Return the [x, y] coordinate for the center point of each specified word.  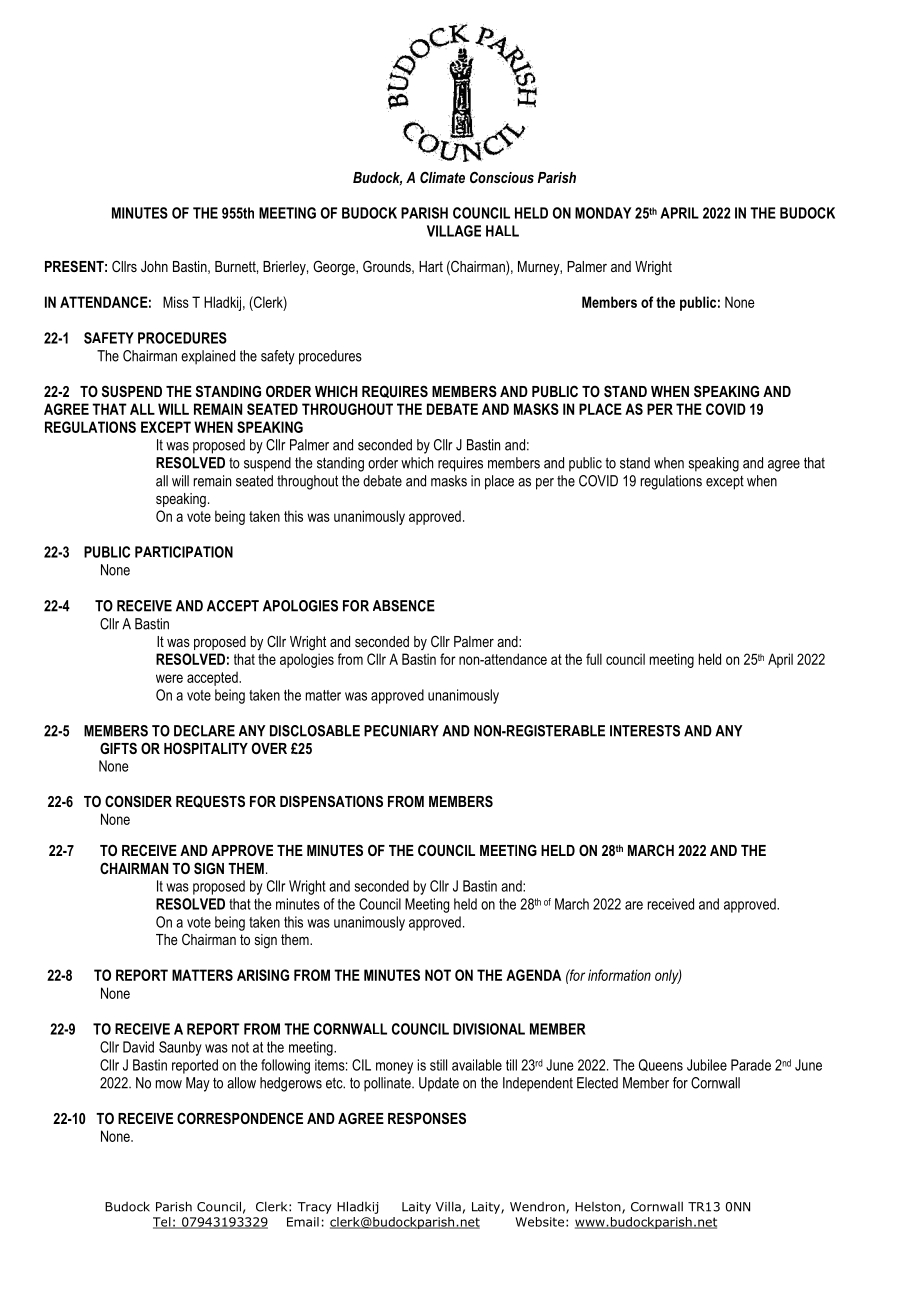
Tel [163, 1223]
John [154, 266]
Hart [431, 266]
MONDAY [603, 213]
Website [539, 1222]
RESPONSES [427, 1118]
